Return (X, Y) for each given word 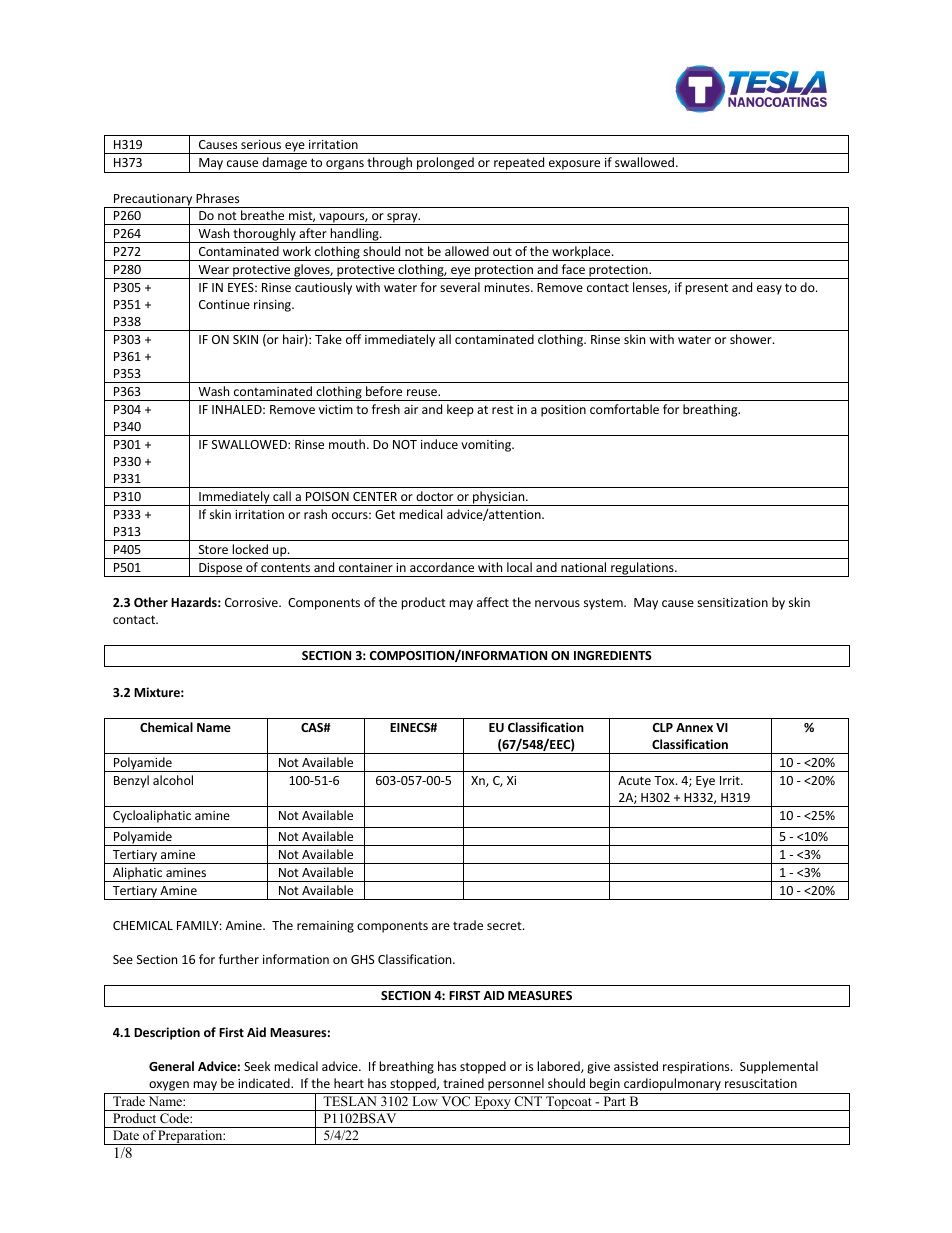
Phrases (217, 198)
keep (460, 410)
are (441, 926)
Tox (665, 780)
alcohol (173, 780)
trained (463, 1083)
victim (336, 409)
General (171, 1066)
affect (493, 602)
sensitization (732, 602)
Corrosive (252, 602)
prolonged (445, 165)
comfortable (624, 409)
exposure (575, 166)
